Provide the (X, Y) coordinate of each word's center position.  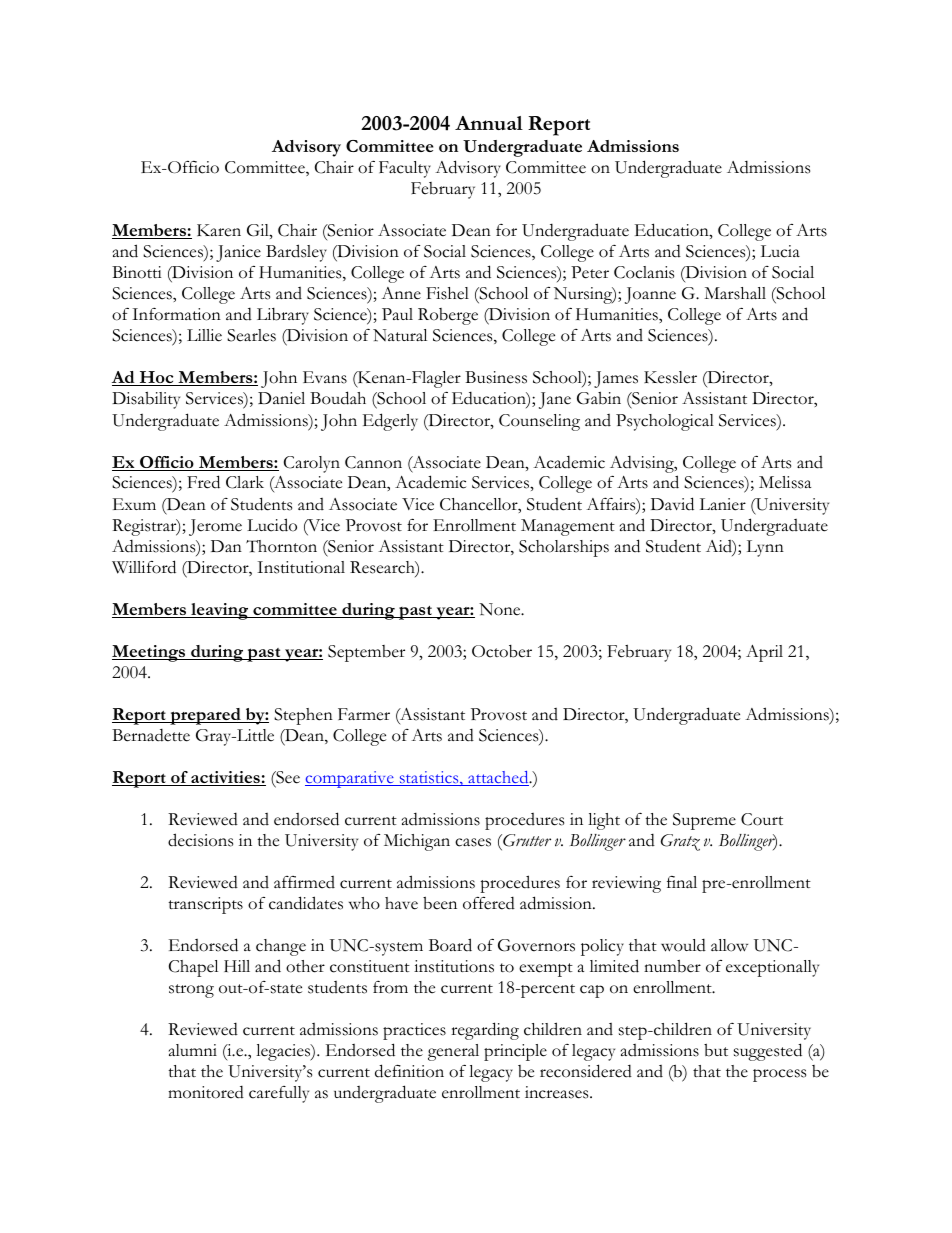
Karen (219, 230)
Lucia (780, 251)
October (502, 651)
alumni (193, 1050)
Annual (489, 123)
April (764, 653)
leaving (220, 611)
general (453, 1052)
